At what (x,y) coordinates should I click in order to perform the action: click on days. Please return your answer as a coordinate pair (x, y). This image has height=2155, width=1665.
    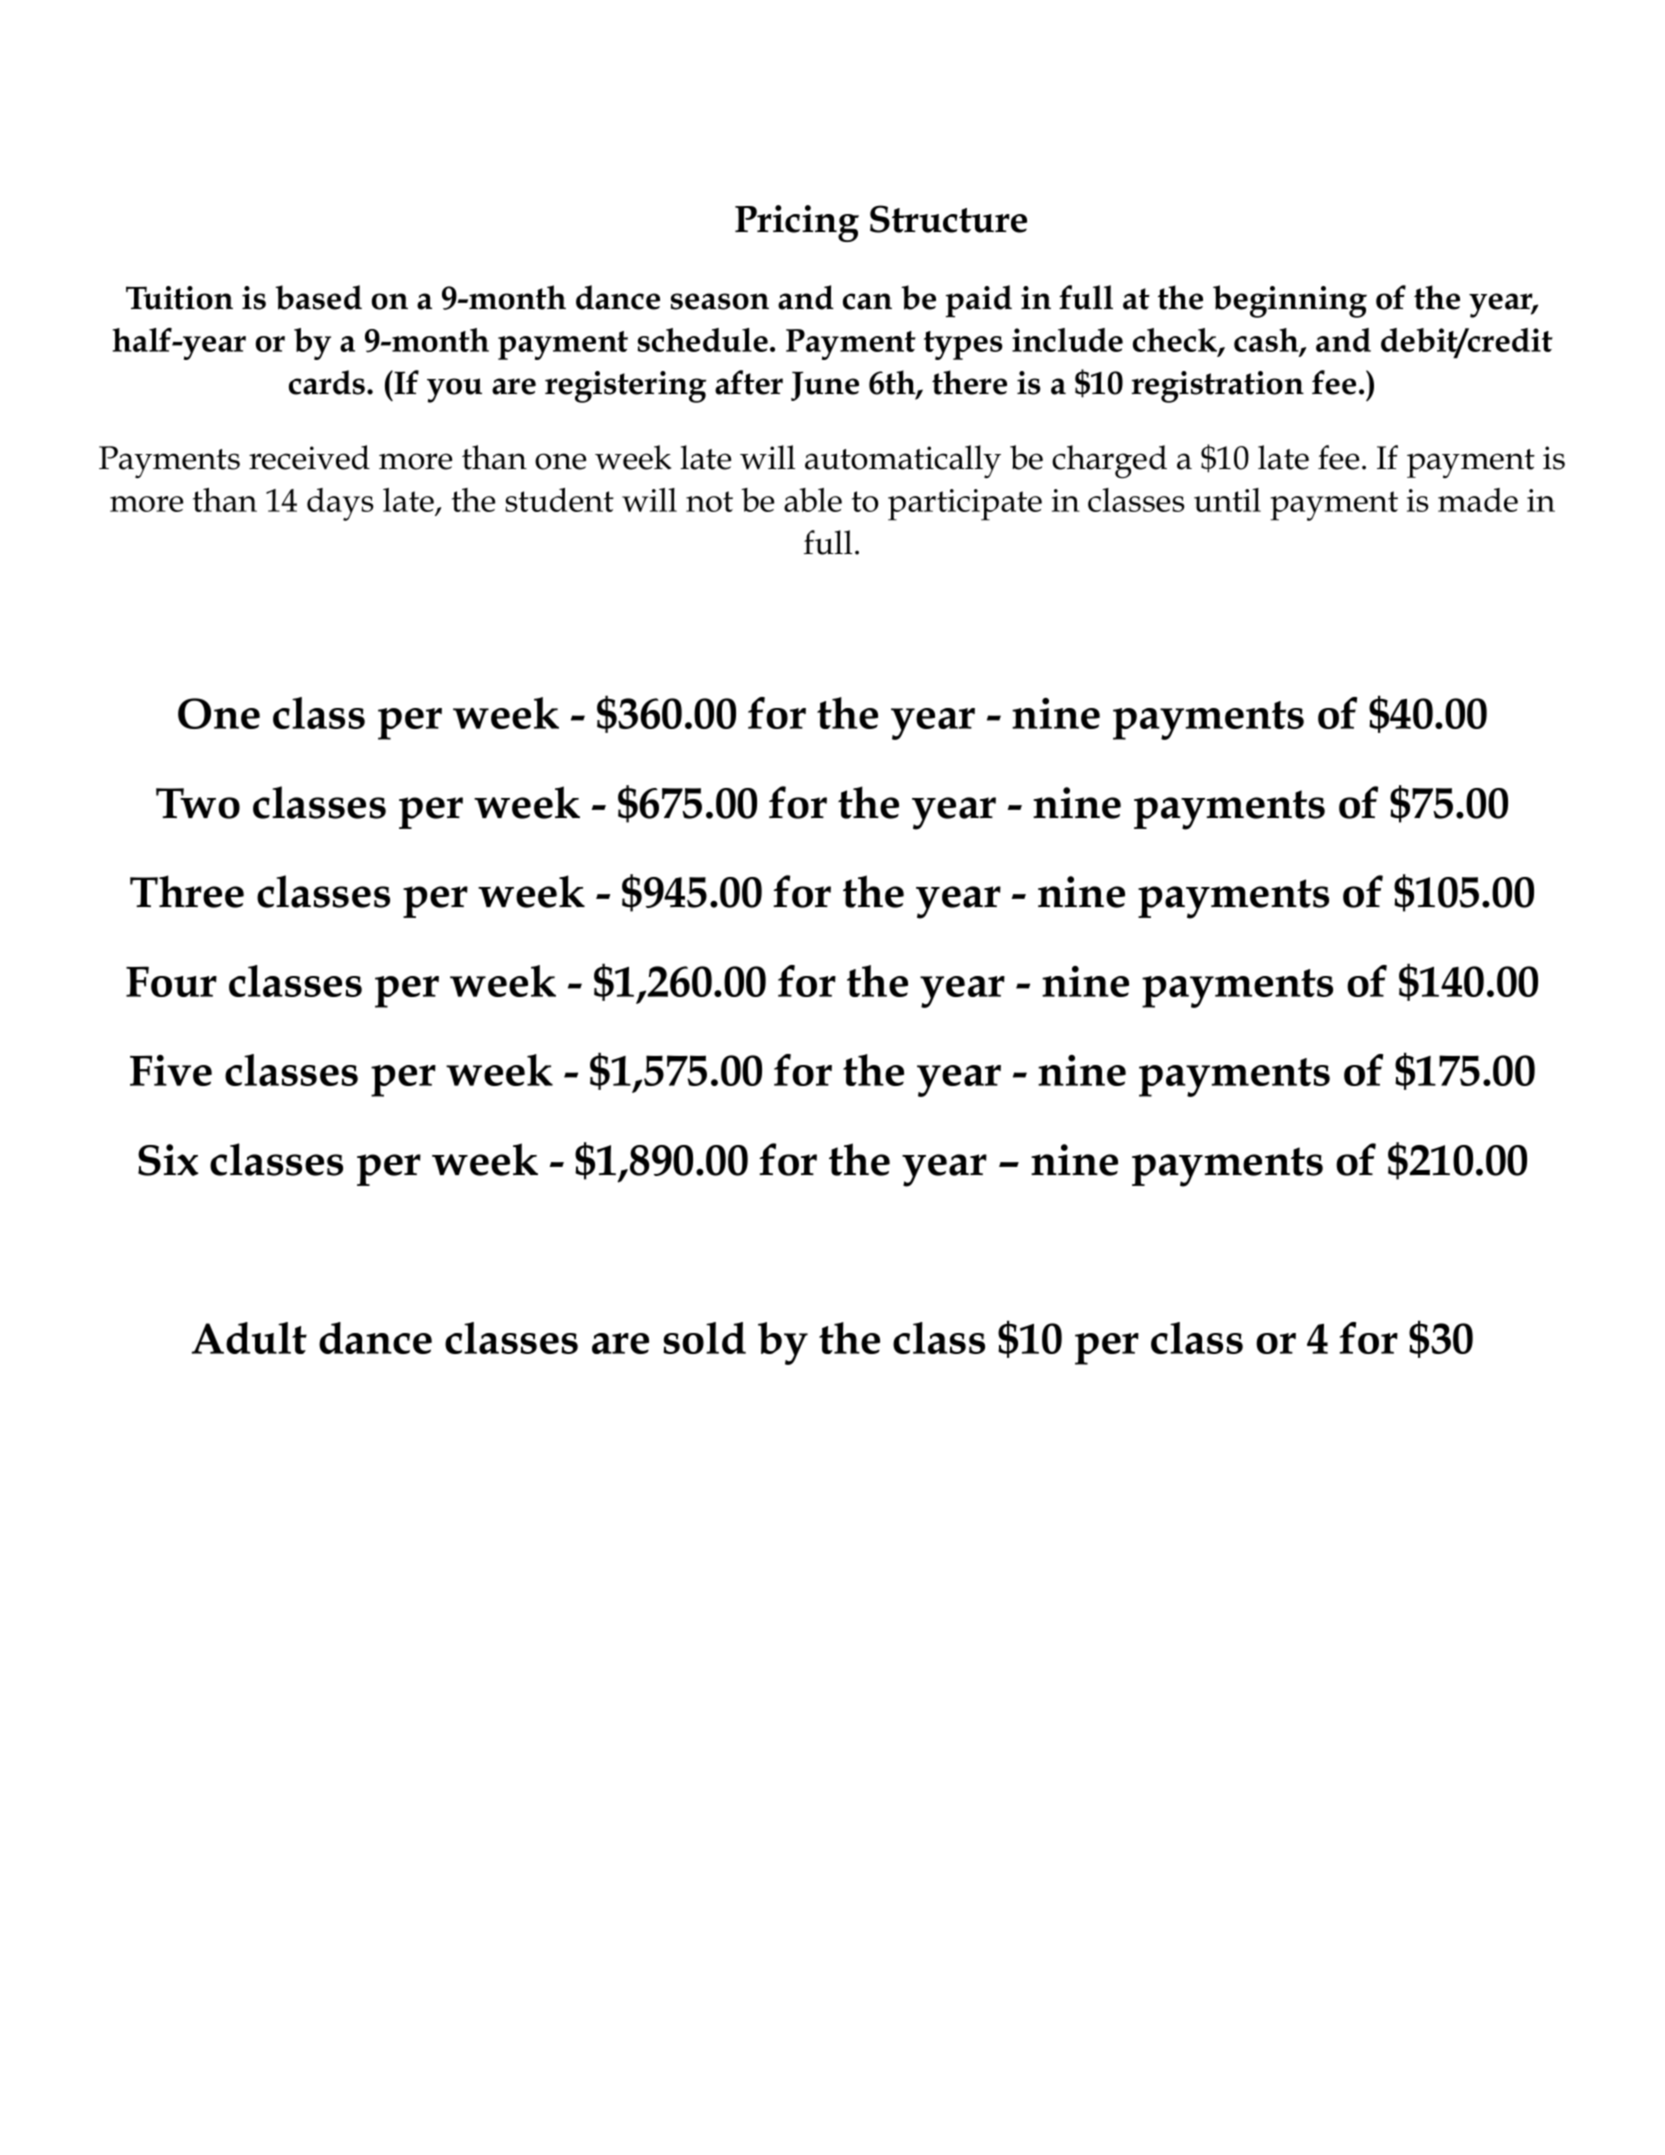
    Looking at the image, I should click on (340, 504).
